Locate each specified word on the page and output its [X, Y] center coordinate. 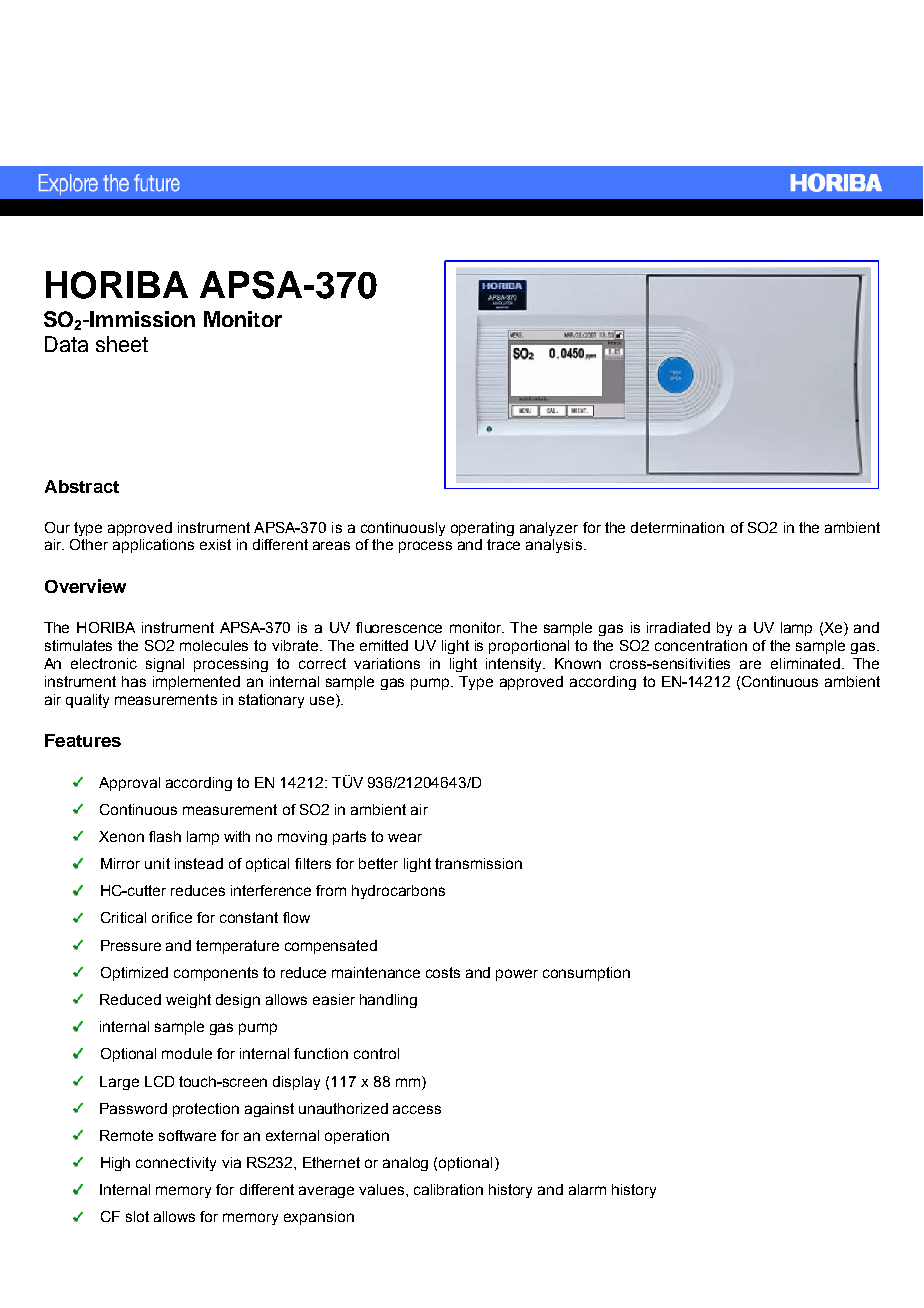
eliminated [807, 663]
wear [405, 837]
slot [137, 1216]
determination [677, 527]
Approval [129, 784]
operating [482, 529]
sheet [122, 344]
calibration [448, 1189]
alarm [587, 1189]
